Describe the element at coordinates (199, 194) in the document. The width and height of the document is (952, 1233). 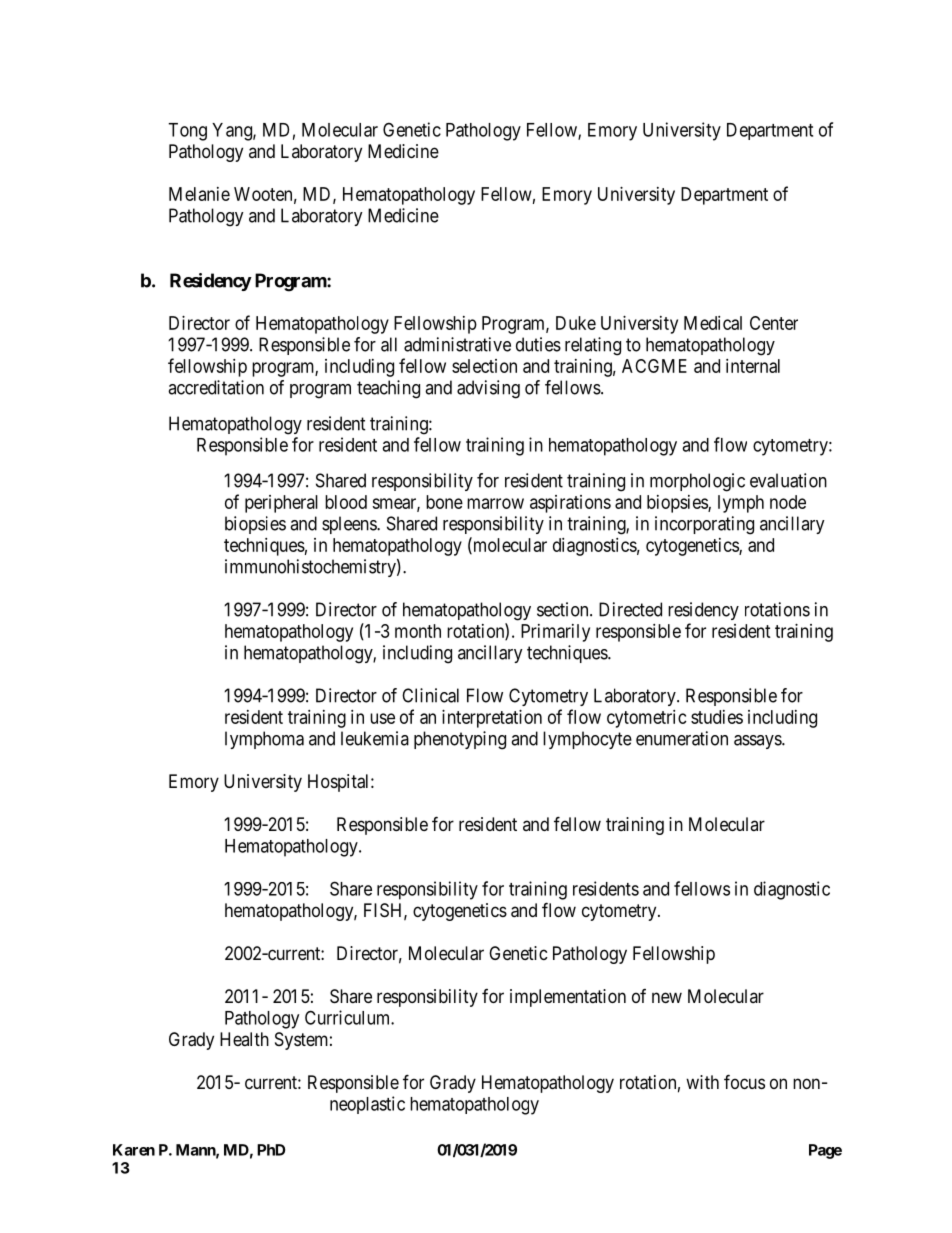
I see `Melanie` at that location.
